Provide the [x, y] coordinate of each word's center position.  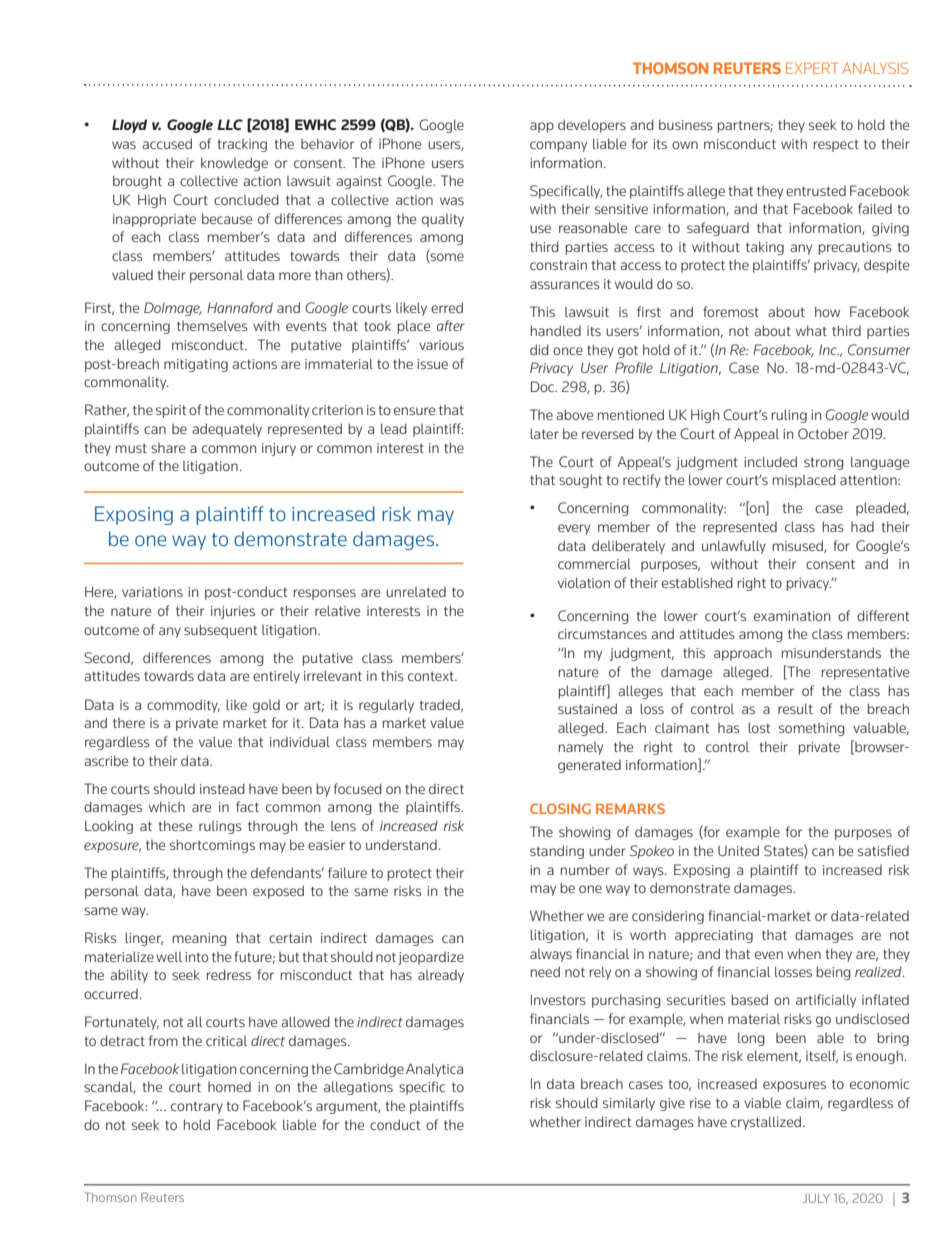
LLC [230, 124]
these [175, 825]
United [738, 850]
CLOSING [560, 808]
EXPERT [812, 68]
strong [824, 464]
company [558, 146]
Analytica [434, 1070]
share [168, 448]
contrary [197, 1108]
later [544, 433]
